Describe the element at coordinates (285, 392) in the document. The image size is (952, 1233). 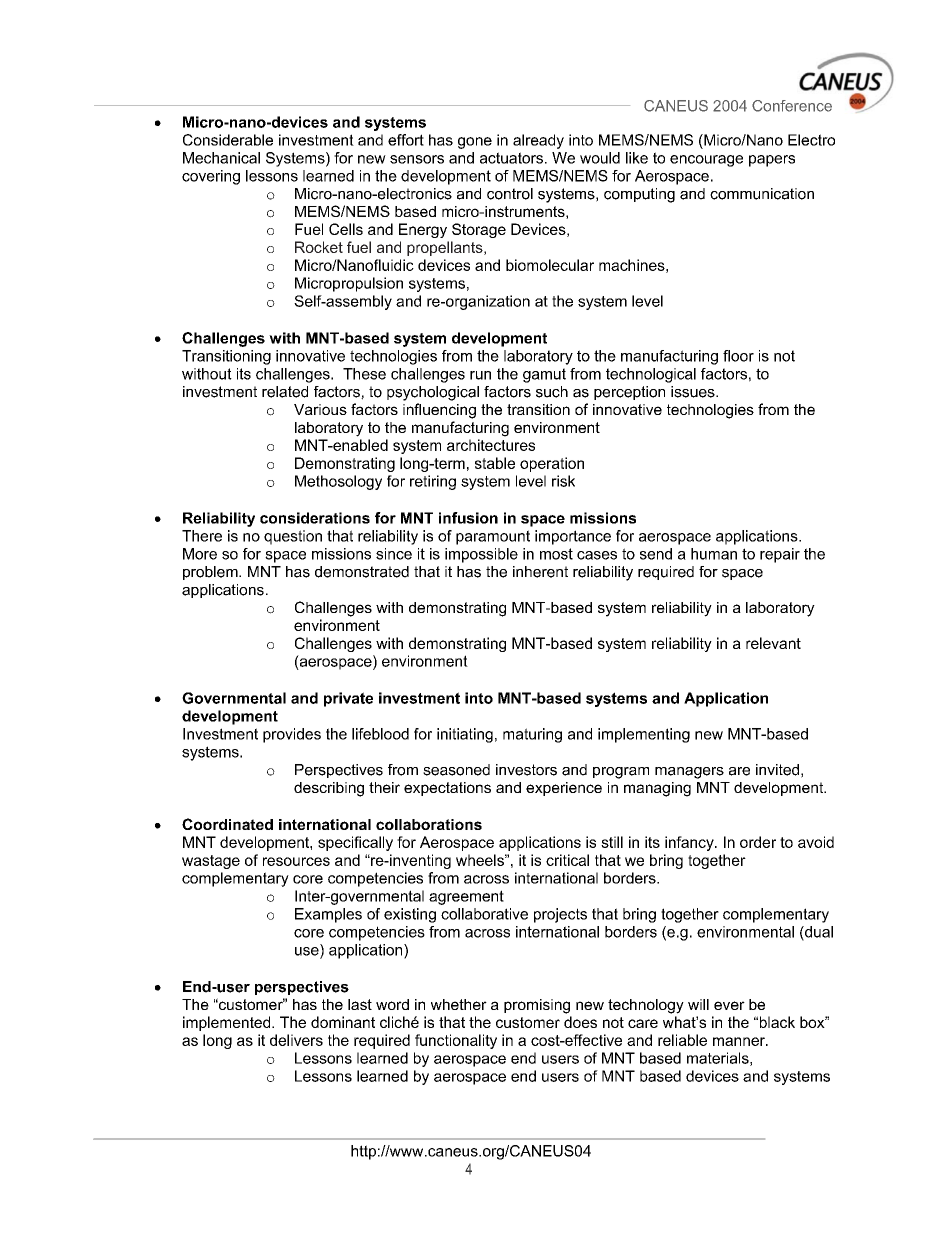
I see `related` at that location.
